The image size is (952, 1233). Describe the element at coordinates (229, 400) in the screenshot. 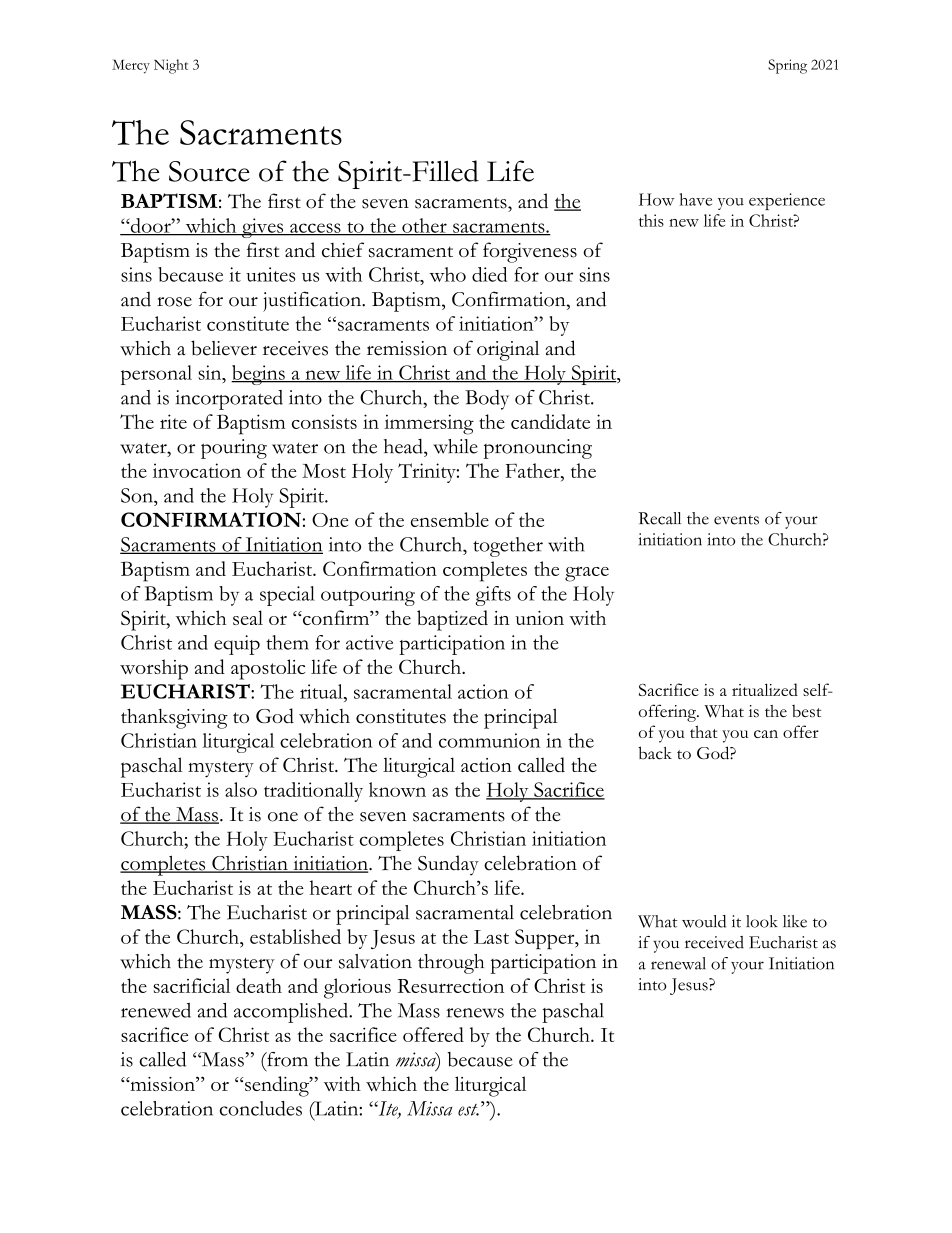

I see `incorporated` at that location.
